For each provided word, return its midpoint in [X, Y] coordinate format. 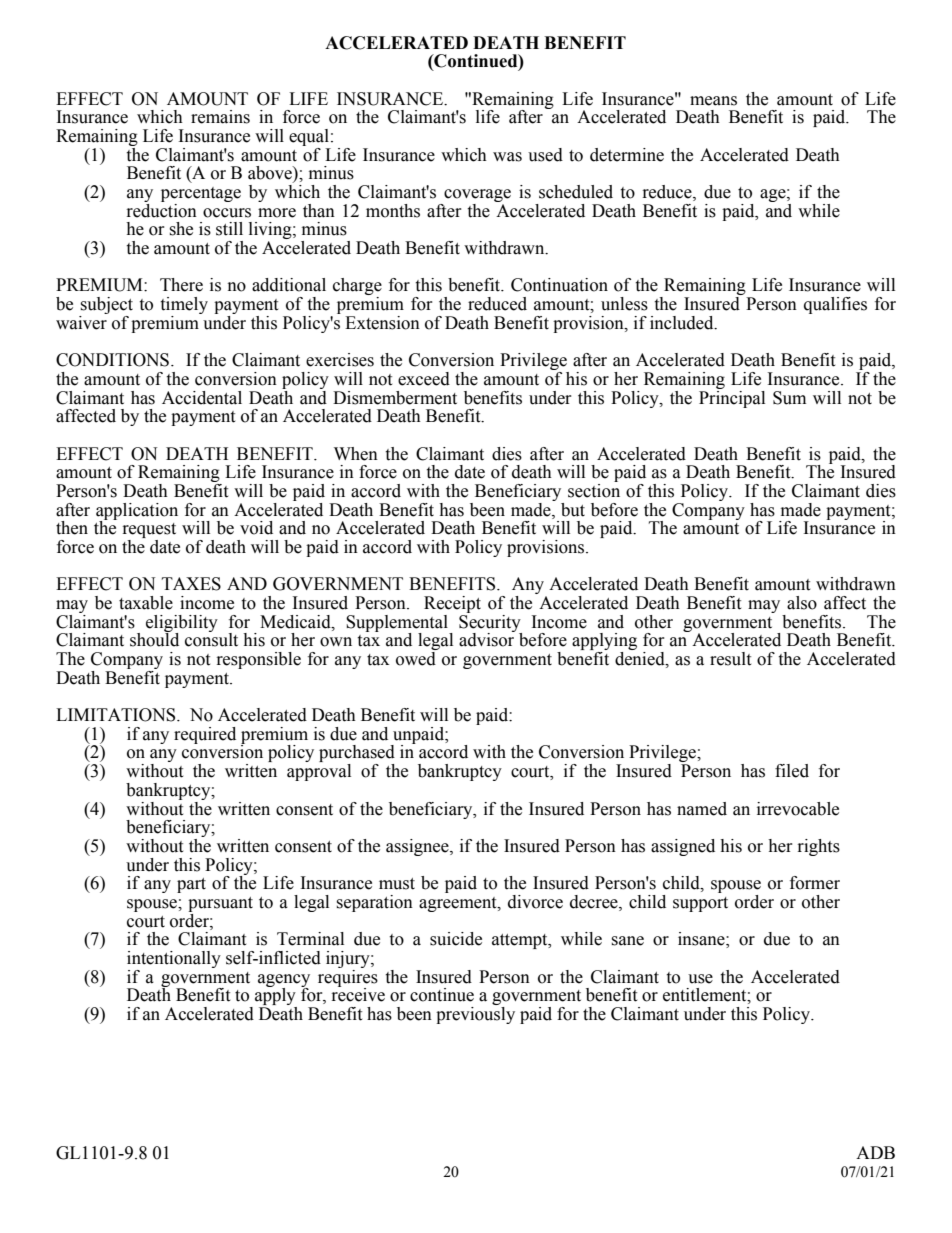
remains [220, 117]
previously [475, 1015]
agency [284, 981]
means [713, 101]
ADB [875, 1152]
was [507, 157]
